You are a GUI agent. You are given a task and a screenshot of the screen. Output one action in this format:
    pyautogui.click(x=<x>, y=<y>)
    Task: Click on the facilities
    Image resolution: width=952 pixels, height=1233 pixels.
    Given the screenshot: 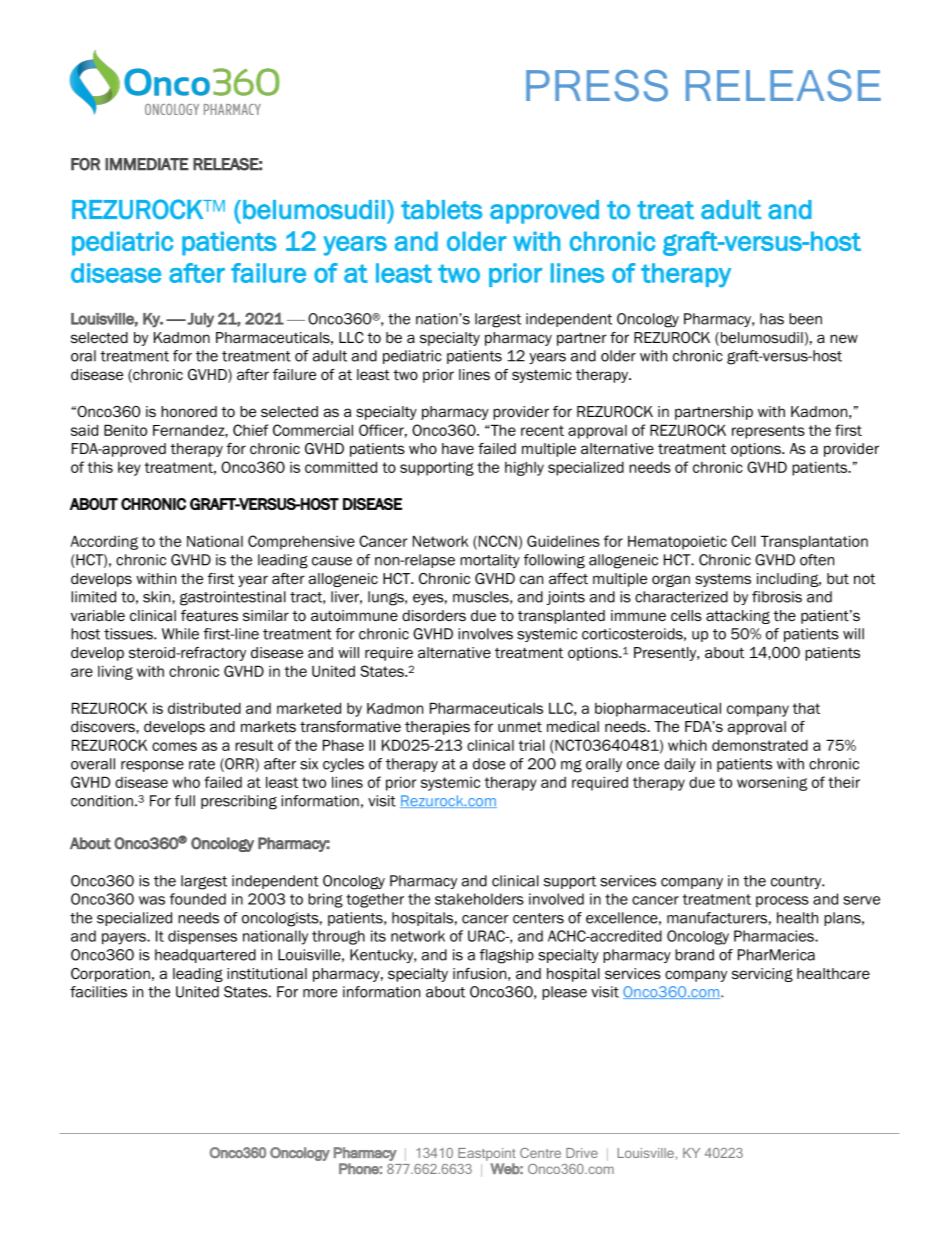 What is the action you would take?
    pyautogui.click(x=98, y=992)
